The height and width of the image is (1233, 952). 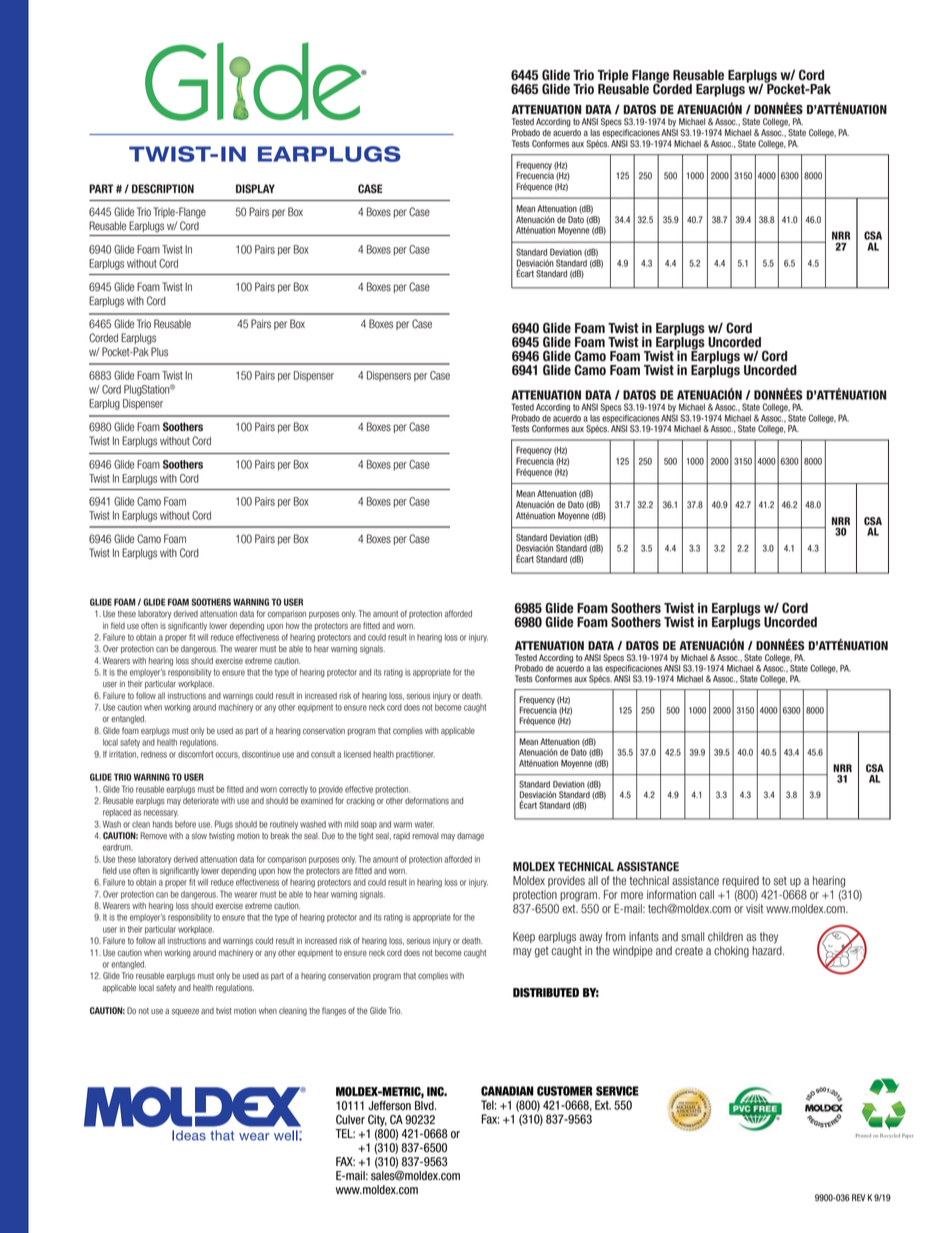 I want to click on Plus, so click(x=159, y=352).
